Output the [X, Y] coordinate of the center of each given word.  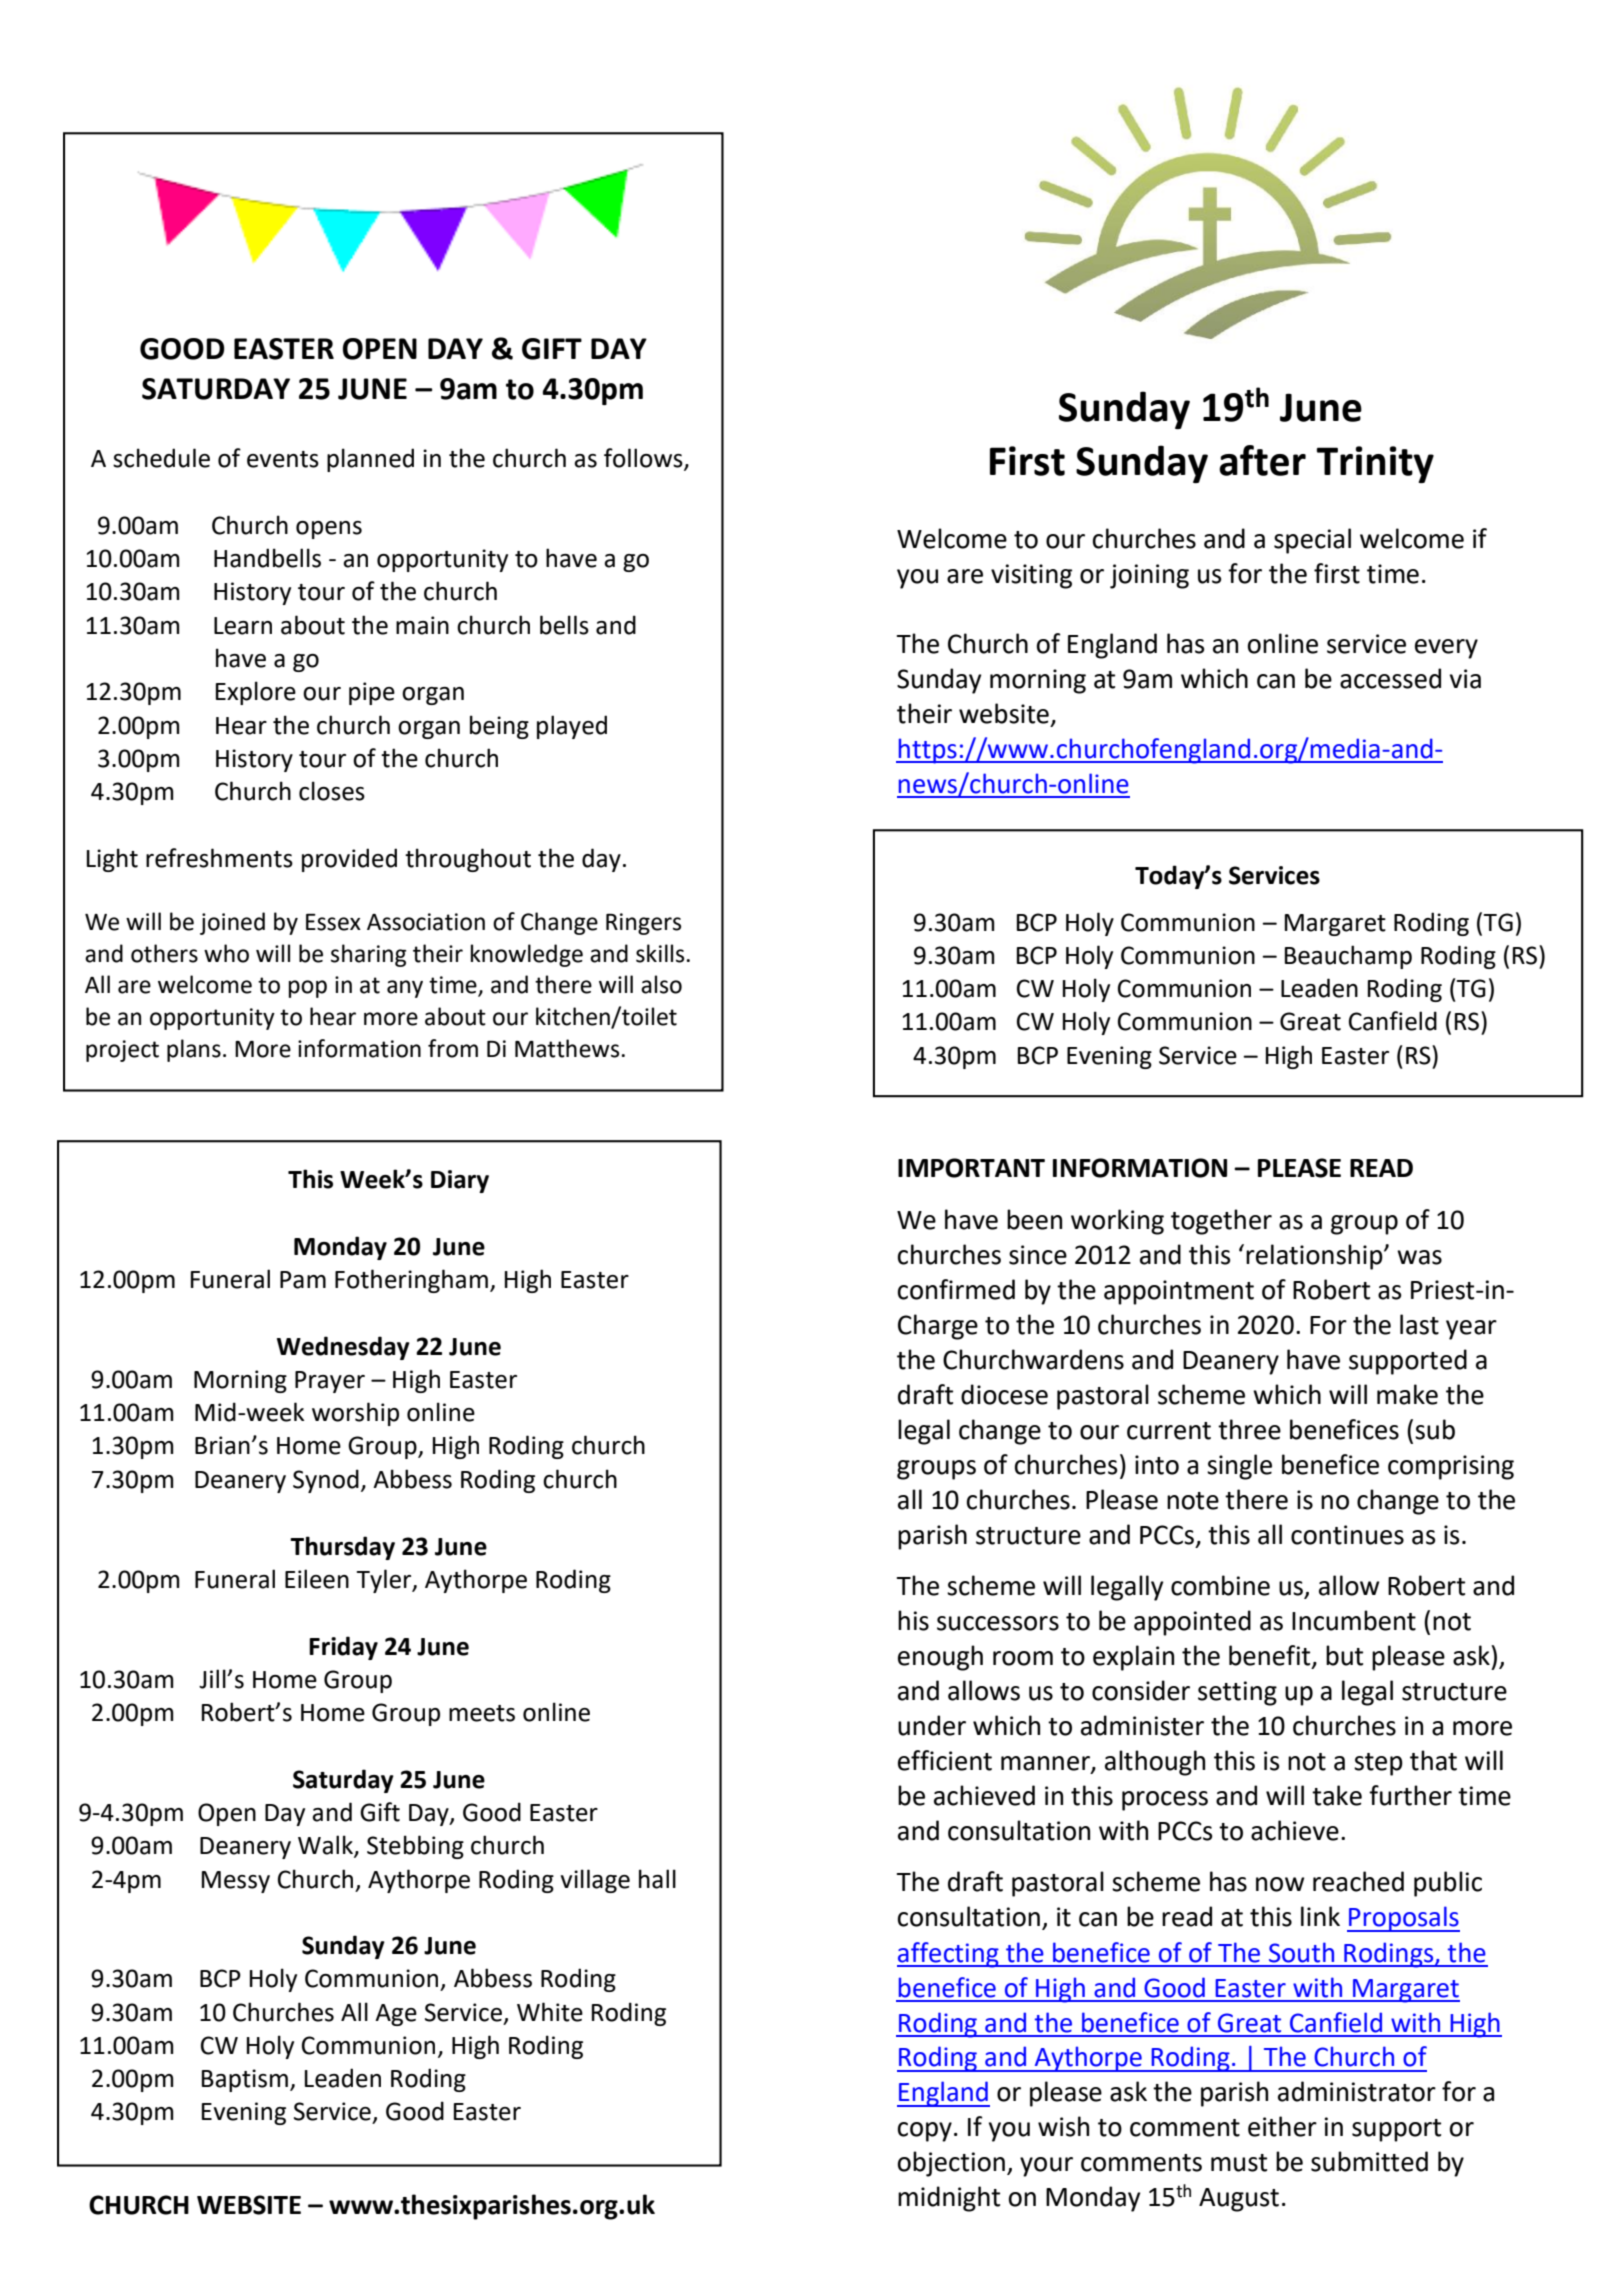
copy [925, 2132]
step [1378, 1764]
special [1312, 541]
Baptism [245, 2080]
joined [232, 923]
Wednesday [343, 1348]
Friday [343, 1648]
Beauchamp [1348, 957]
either [1282, 2126]
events [283, 459]
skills [660, 953]
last [1419, 1324]
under [932, 1725]
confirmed [956, 1289]
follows [644, 459]
